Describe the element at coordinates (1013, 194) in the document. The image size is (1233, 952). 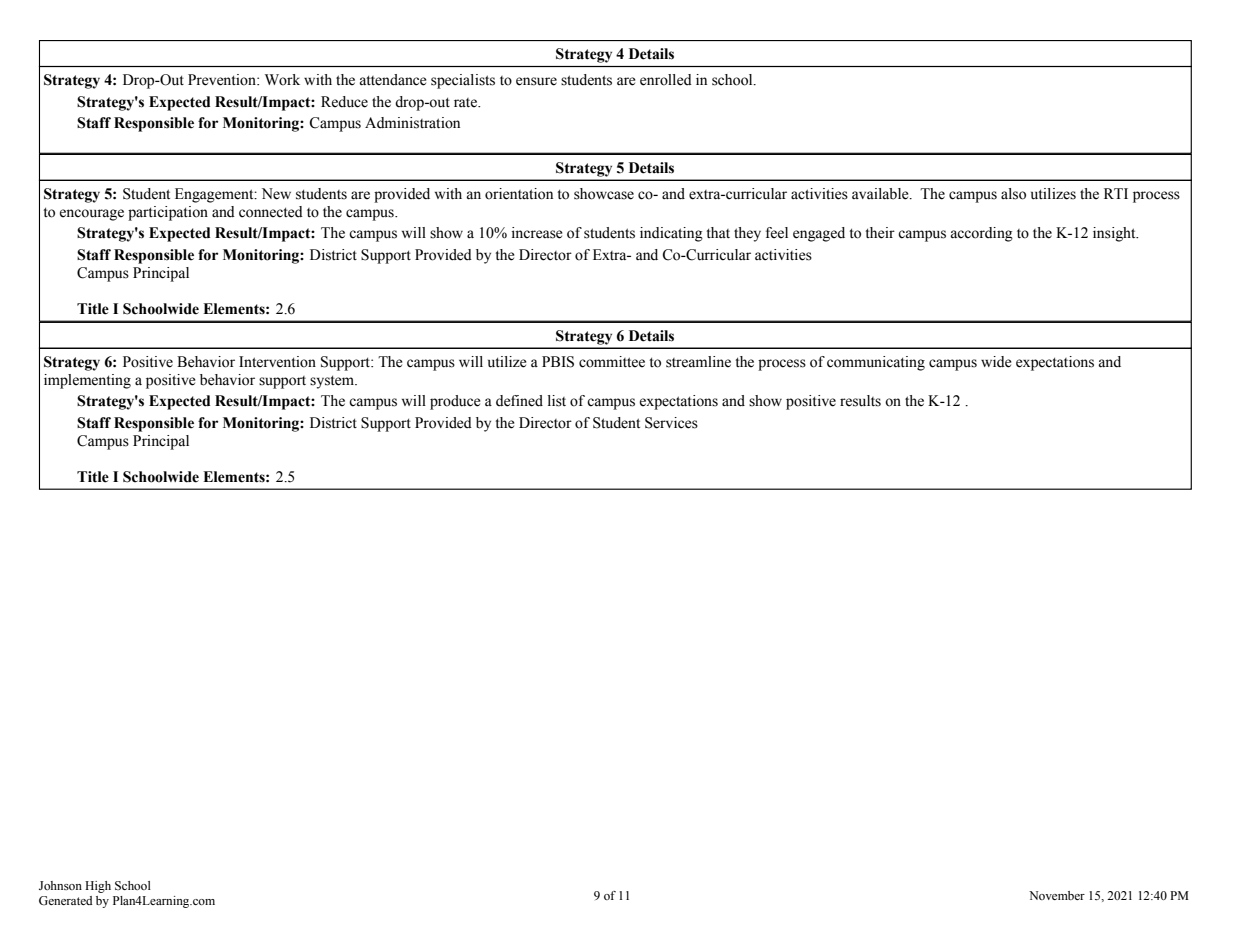
I see `also` at that location.
